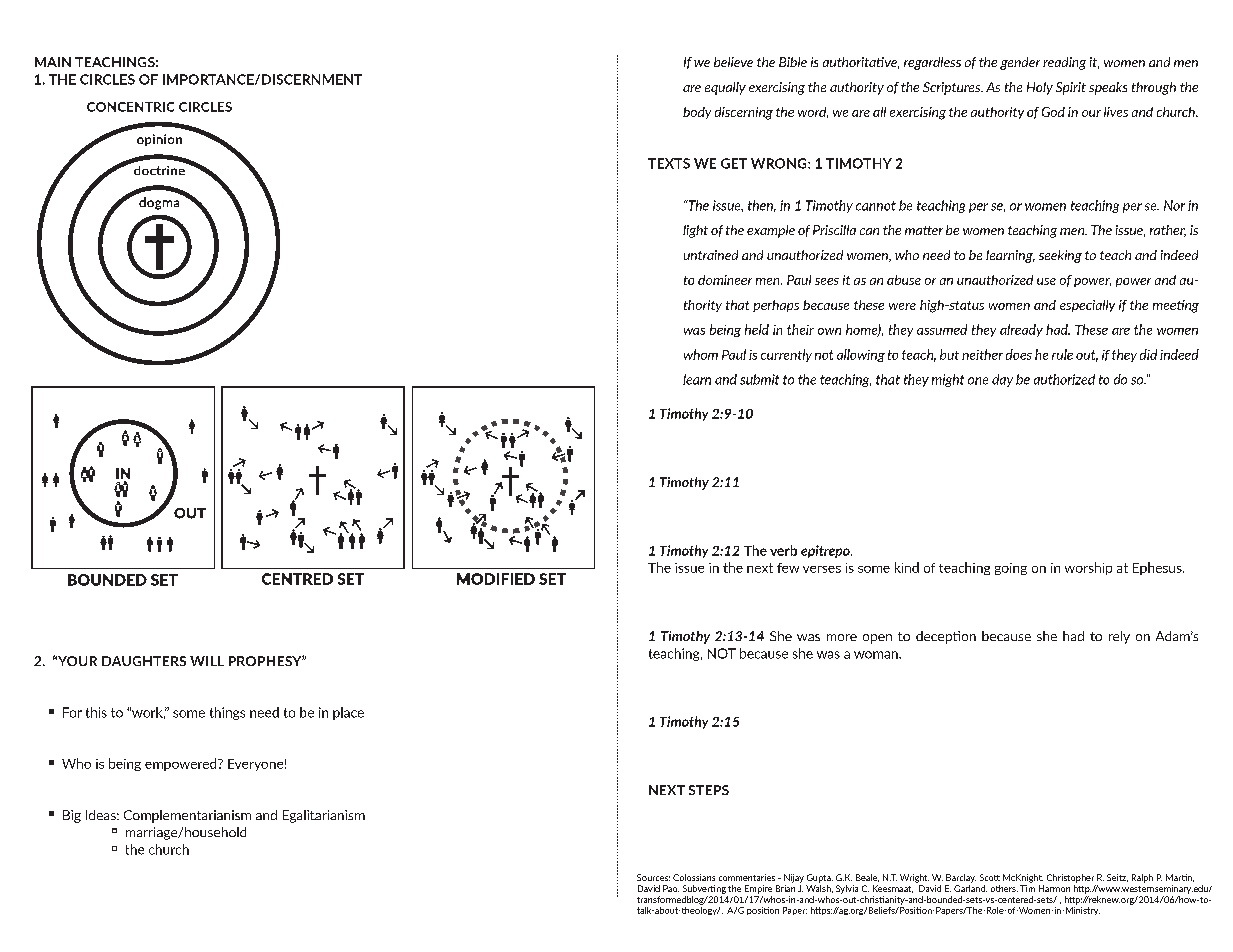 Image resolution: width=1233 pixels, height=952 pixels. I want to click on verb, so click(783, 550).
